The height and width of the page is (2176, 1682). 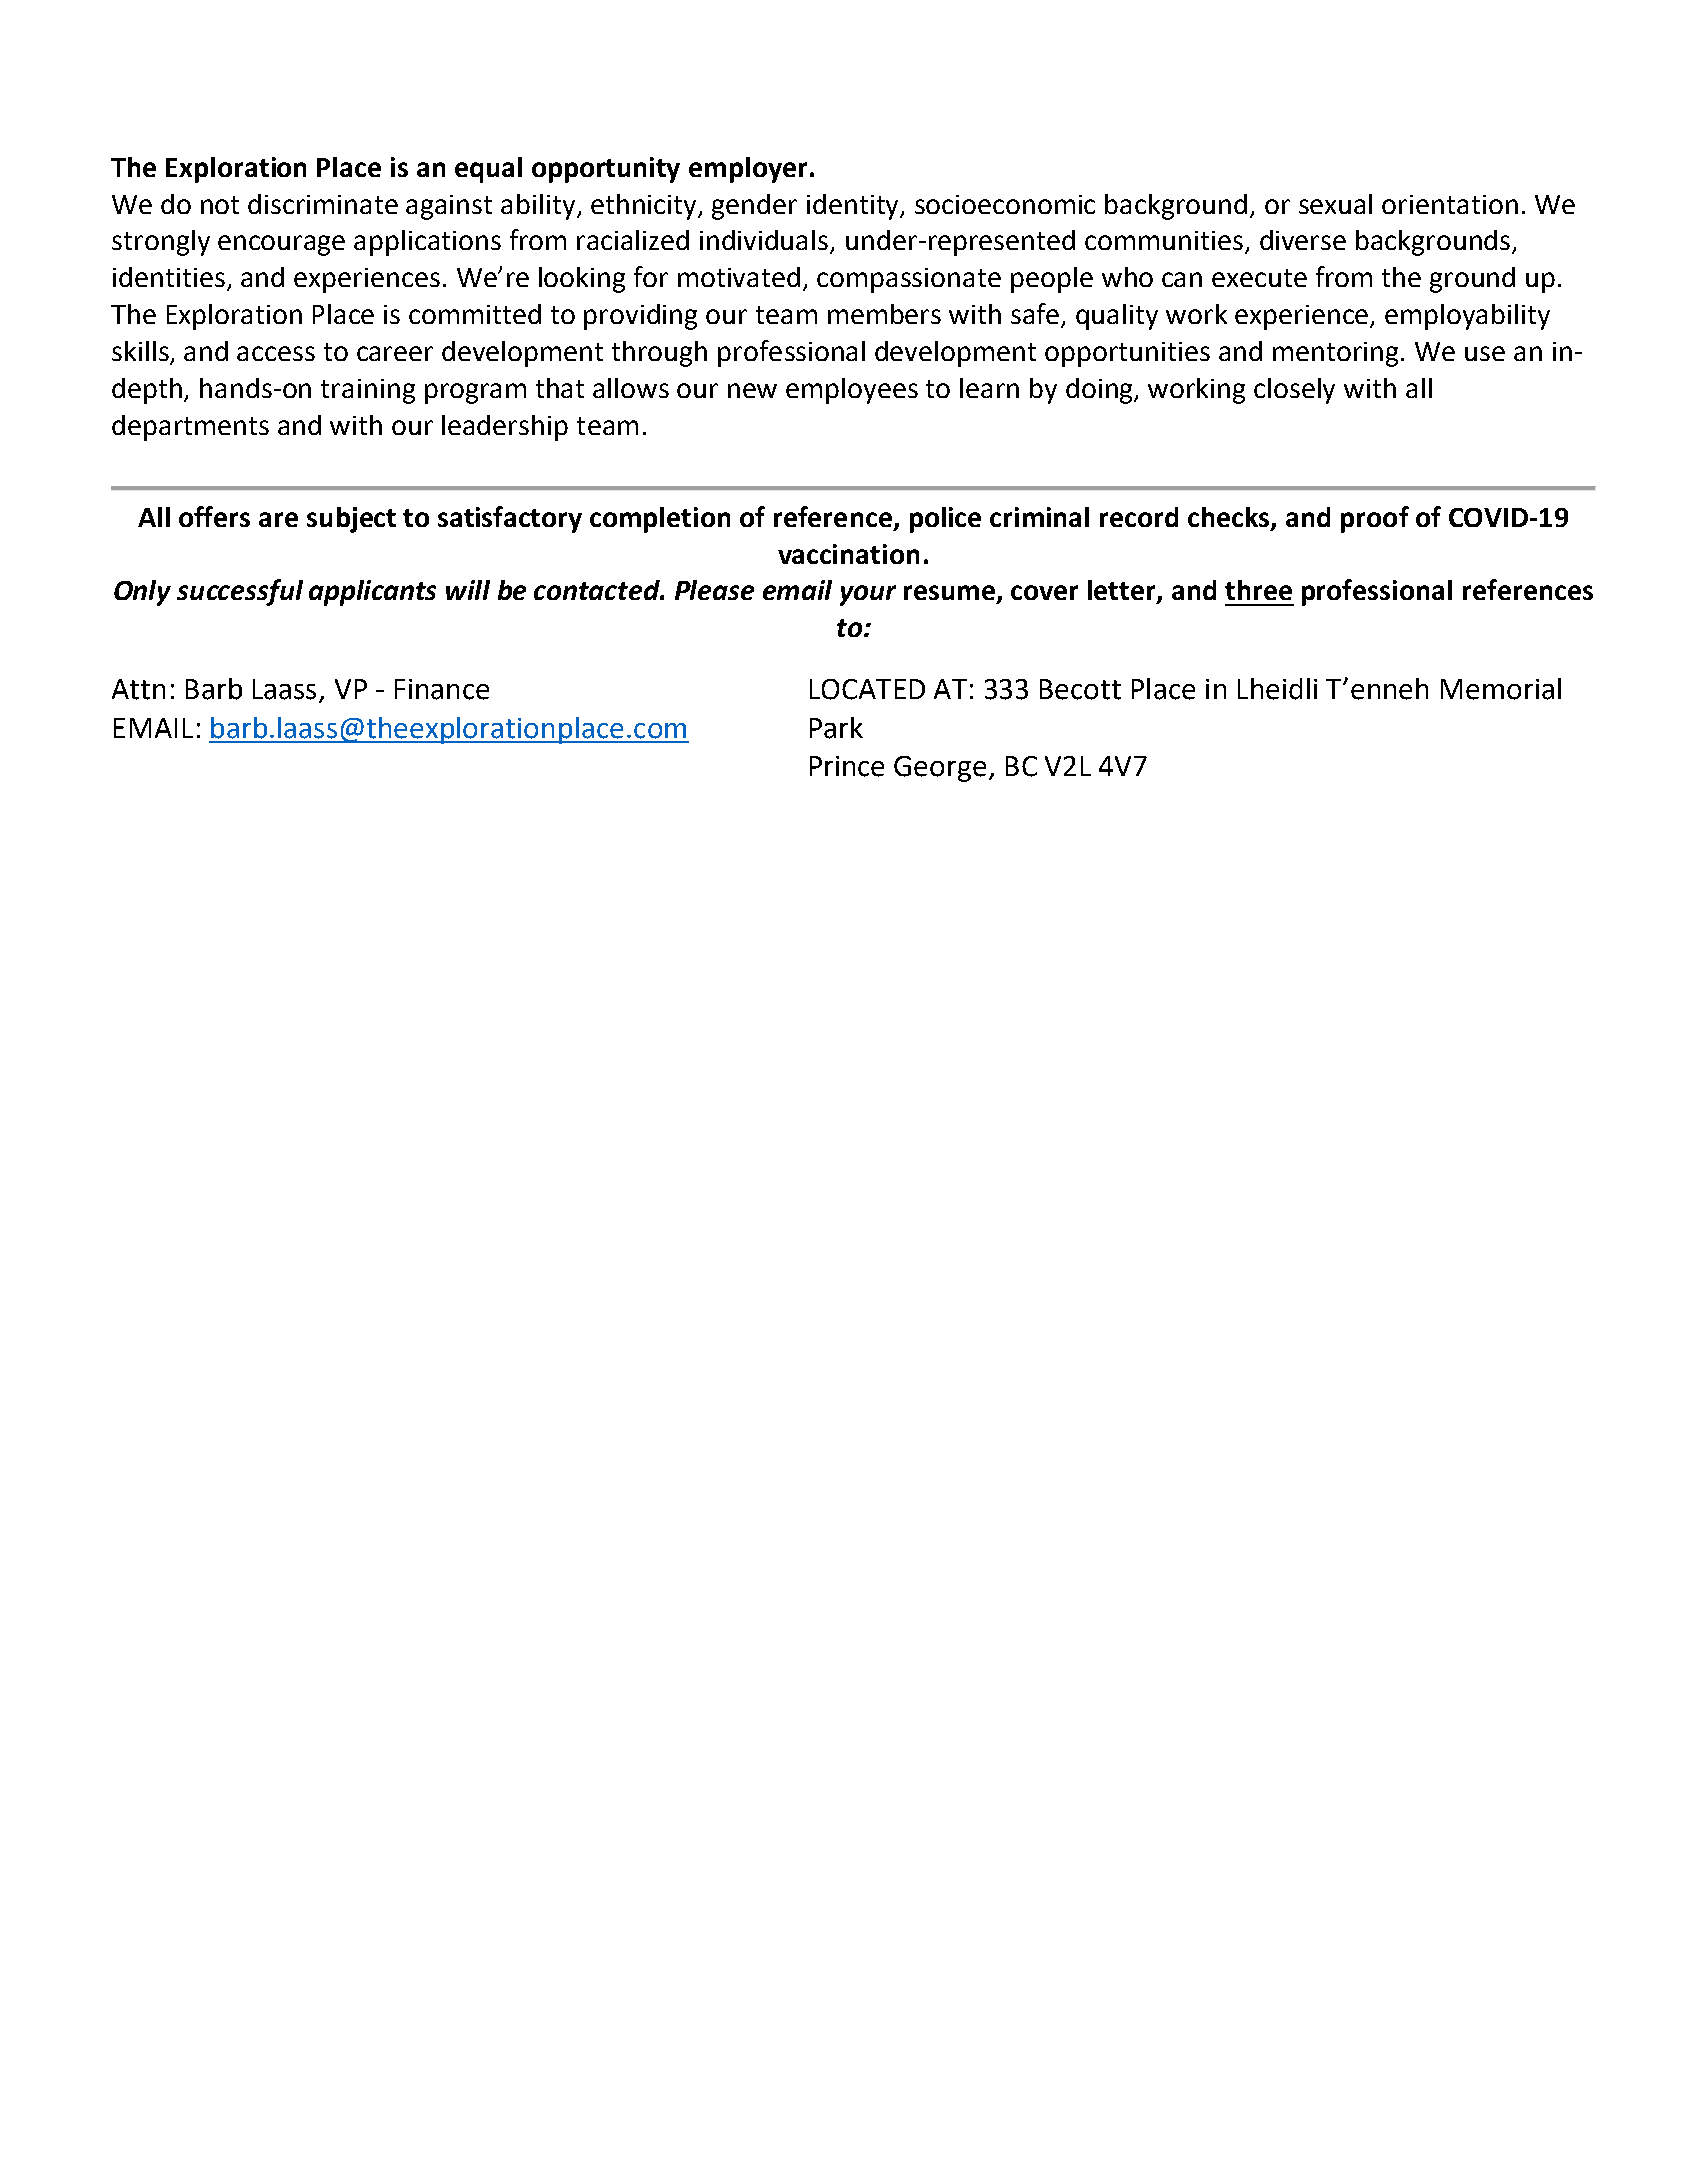 What do you see at coordinates (323, 204) in the page?
I see `discriminate` at bounding box center [323, 204].
